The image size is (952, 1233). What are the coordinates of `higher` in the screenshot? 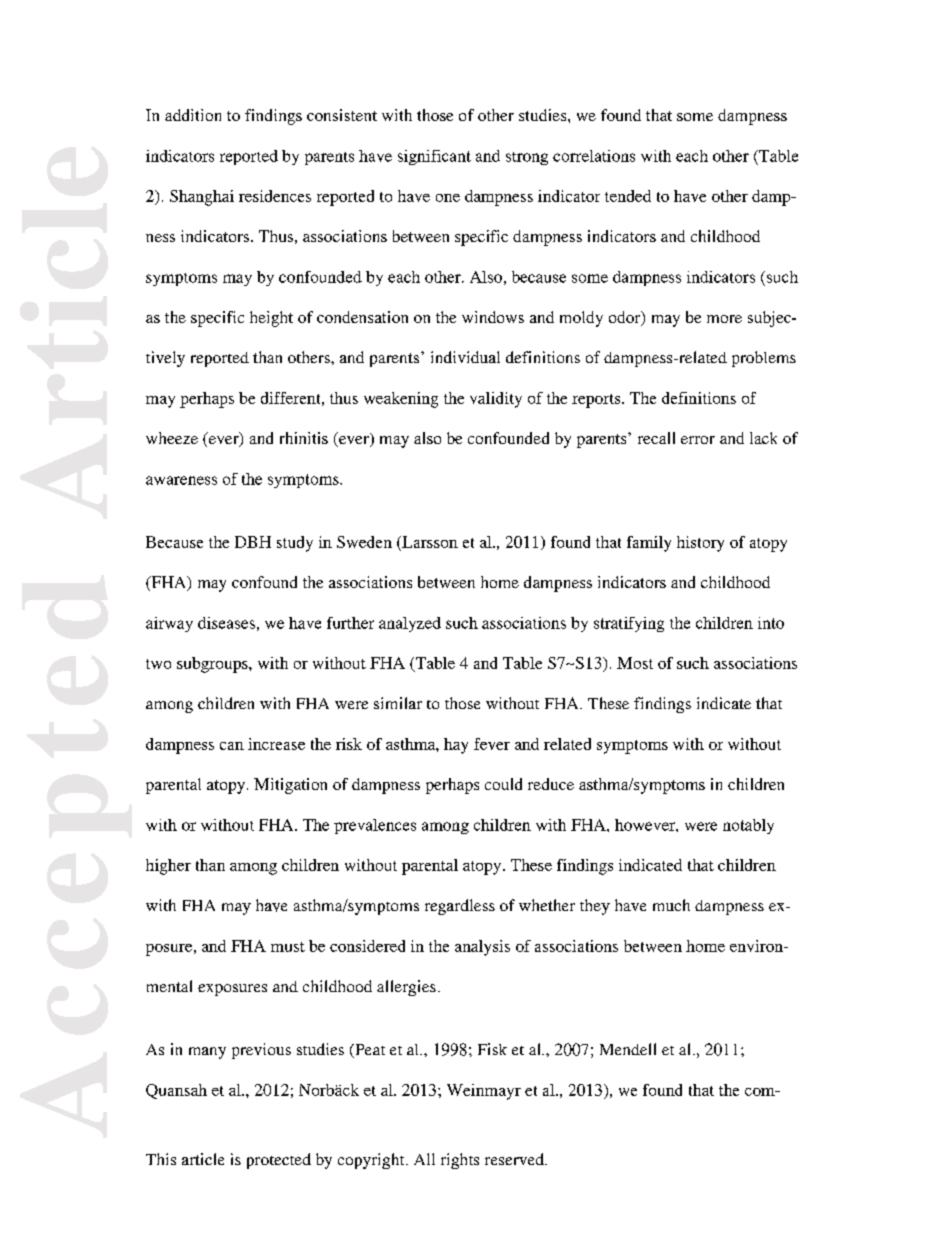 It's located at (168, 867).
